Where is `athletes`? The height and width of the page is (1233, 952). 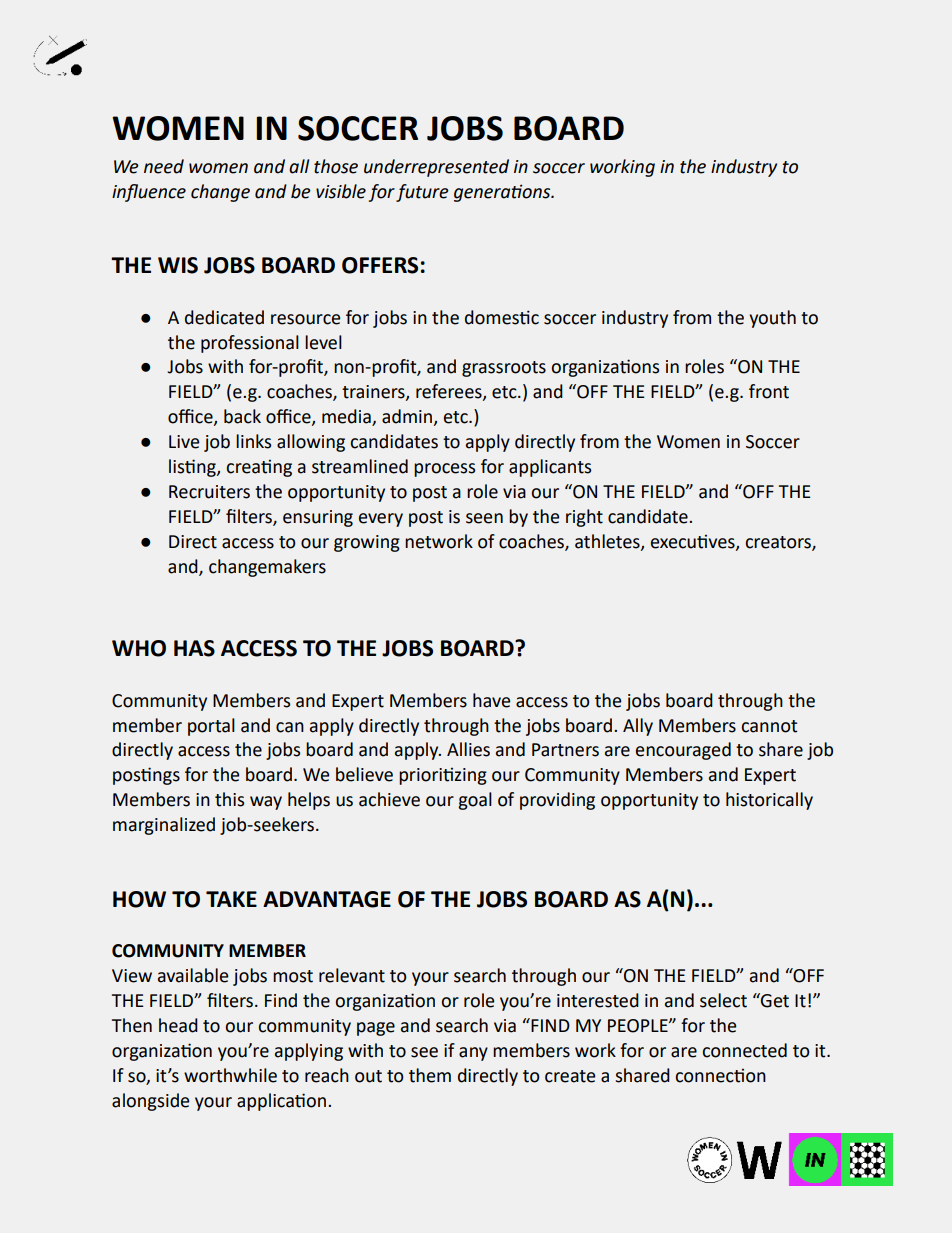
athletes is located at coordinates (608, 542).
